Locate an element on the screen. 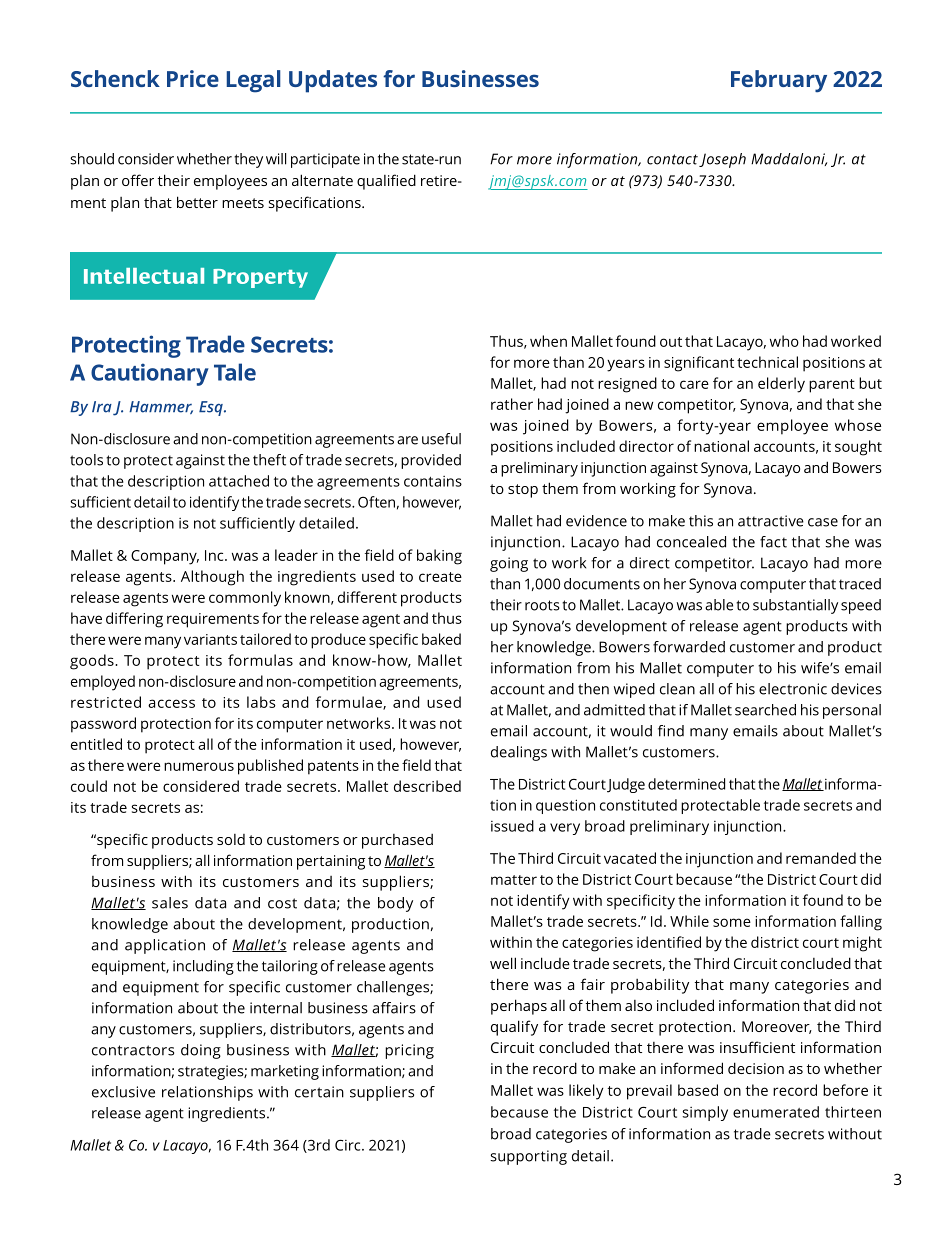  qualified is located at coordinates (386, 182).
